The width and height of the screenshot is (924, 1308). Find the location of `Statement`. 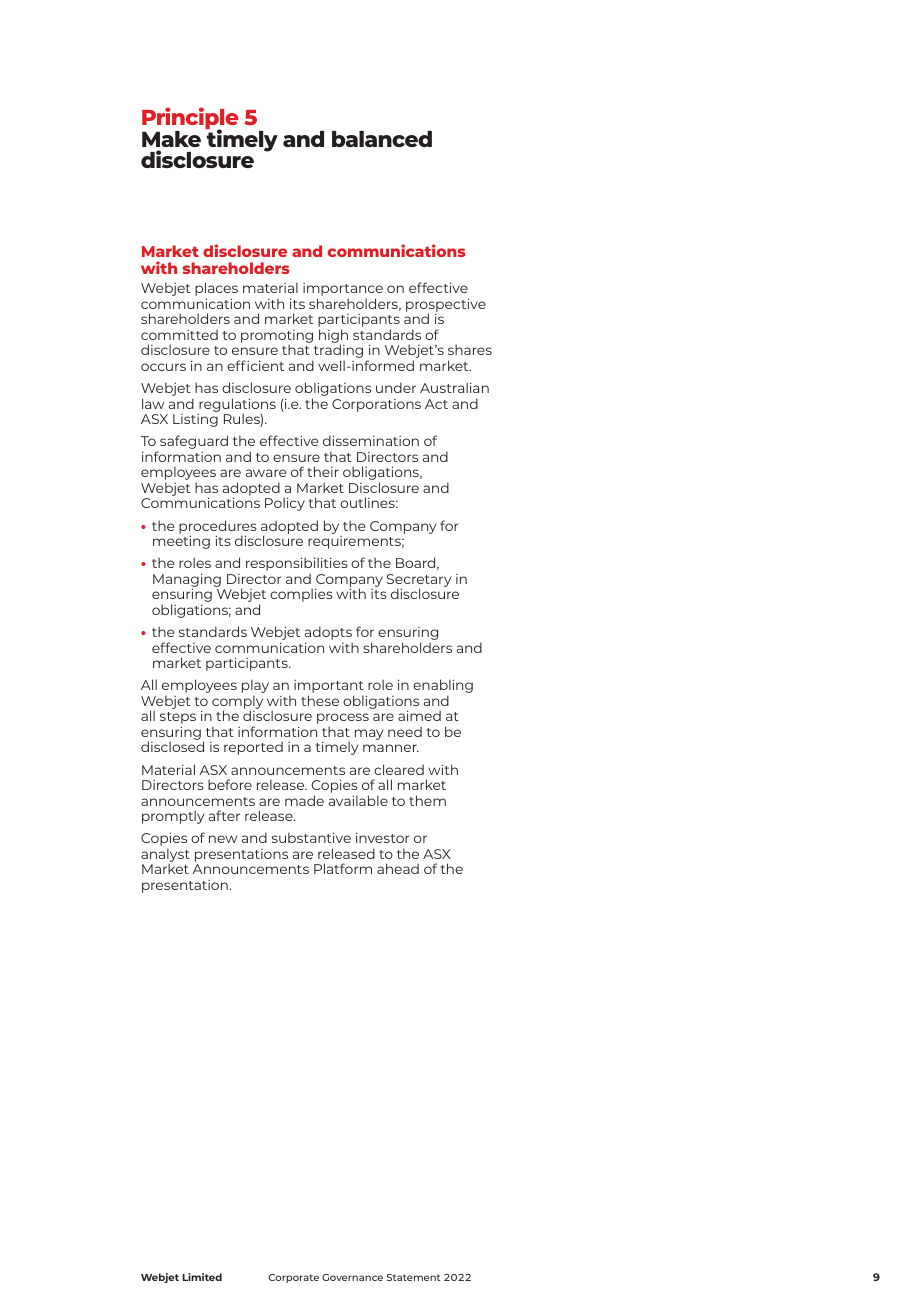

Statement is located at coordinates (414, 1277).
